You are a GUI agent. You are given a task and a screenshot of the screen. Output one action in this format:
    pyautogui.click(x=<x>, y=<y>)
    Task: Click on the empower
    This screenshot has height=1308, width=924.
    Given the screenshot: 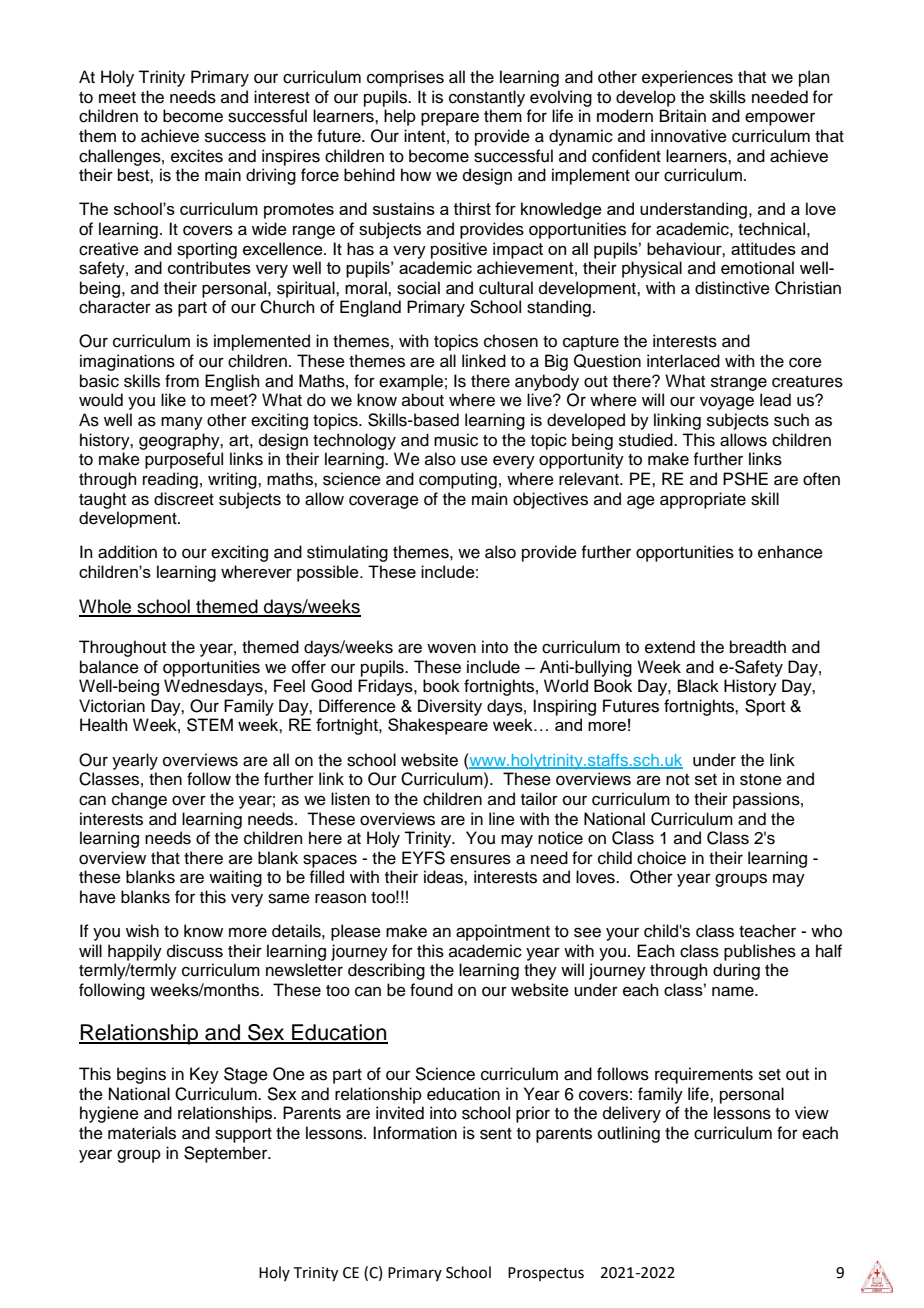 What is the action you would take?
    pyautogui.click(x=780, y=119)
